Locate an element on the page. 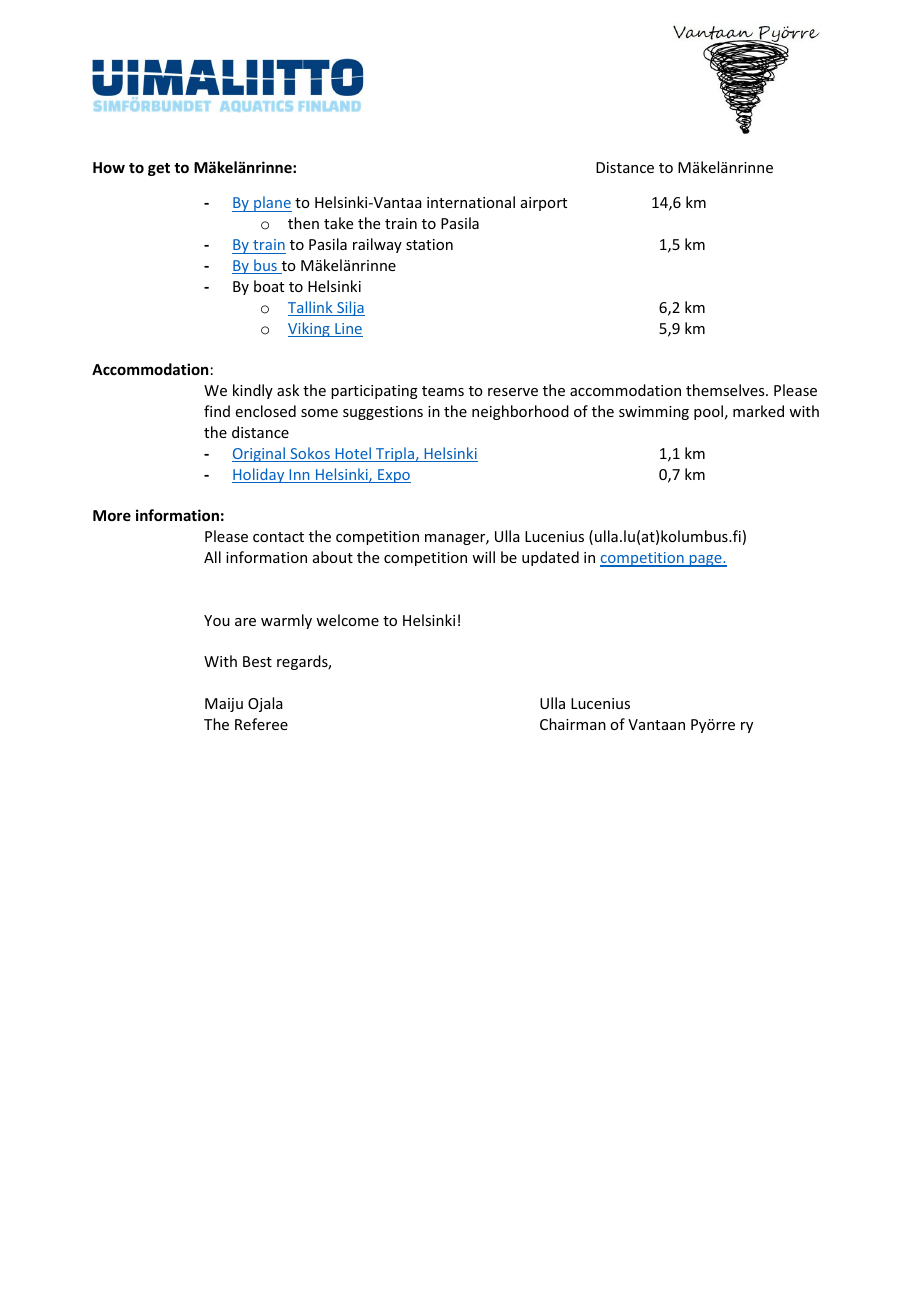 This page has width=924, height=1308. will is located at coordinates (483, 557).
